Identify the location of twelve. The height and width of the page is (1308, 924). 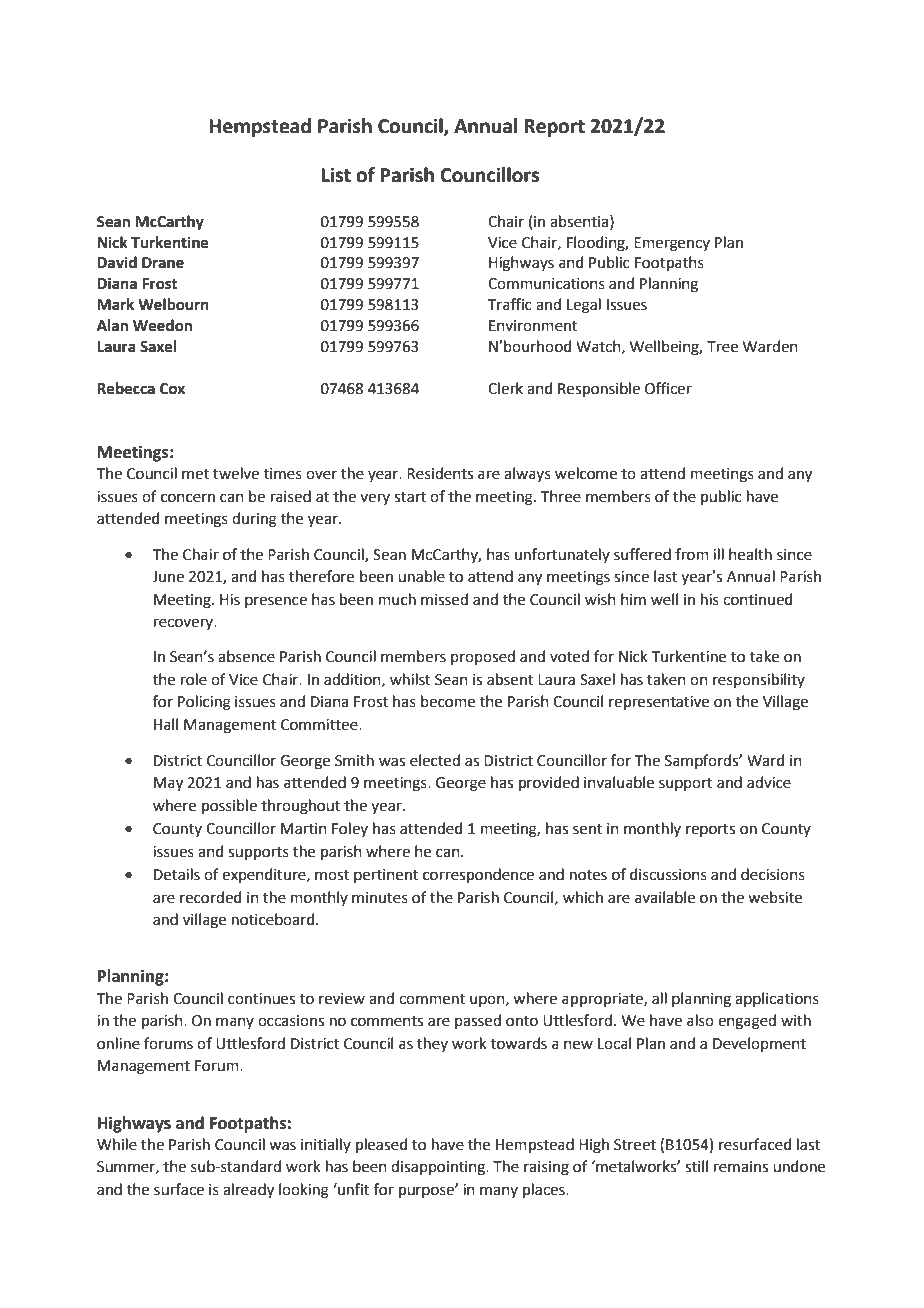
(236, 473).
